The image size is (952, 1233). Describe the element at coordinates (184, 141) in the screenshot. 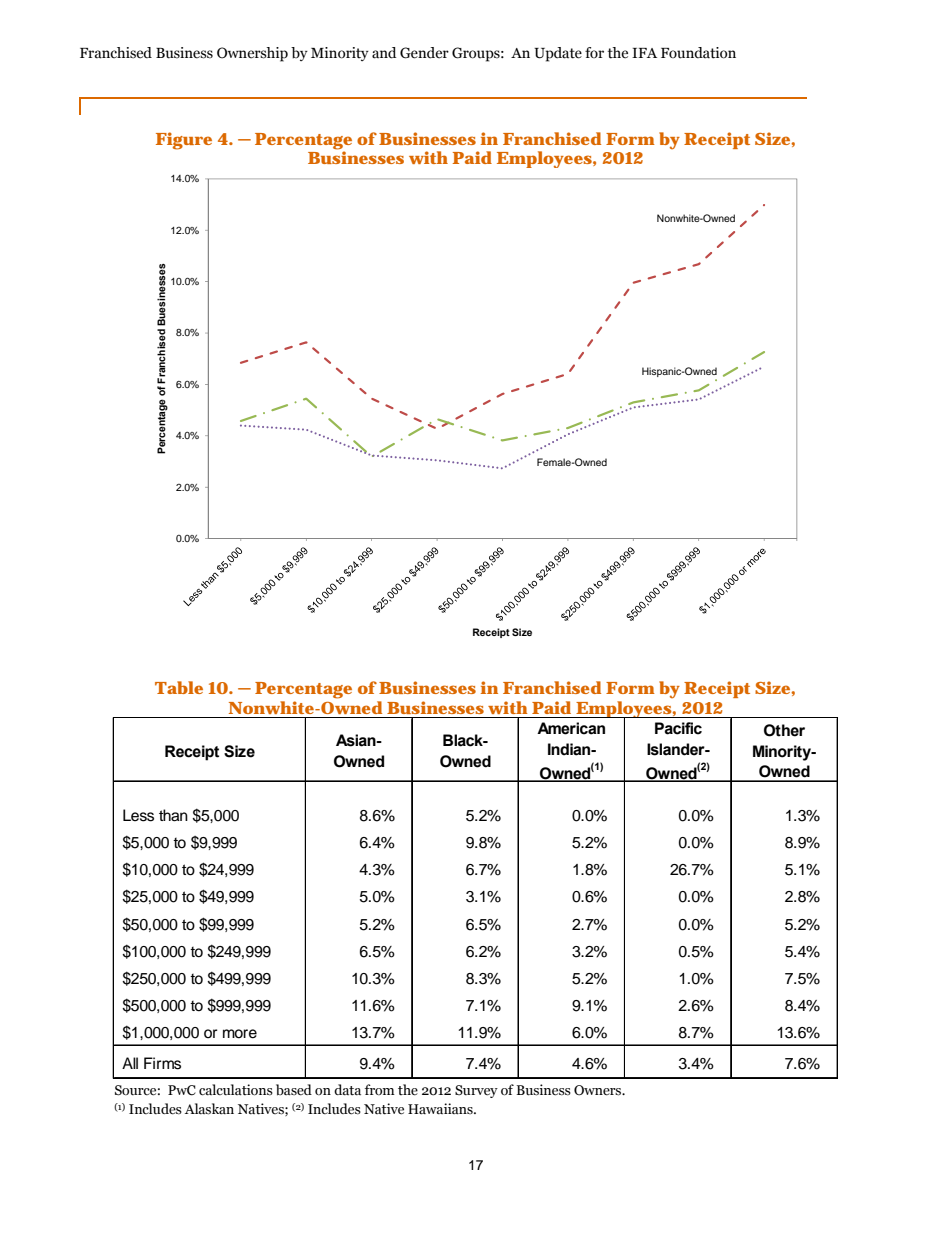

I see `Figure` at that location.
